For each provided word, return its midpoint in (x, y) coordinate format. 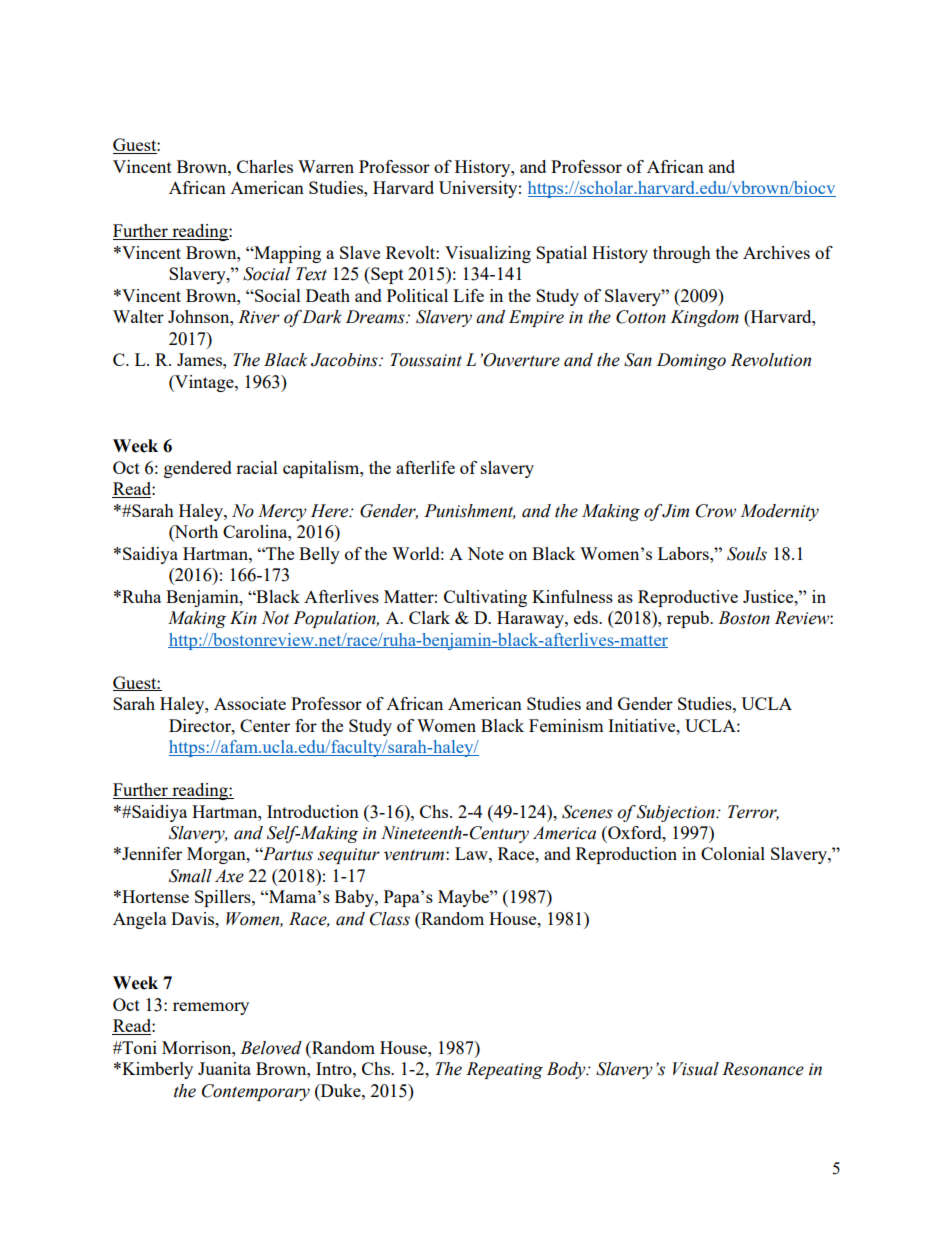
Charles (265, 166)
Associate (250, 703)
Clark (429, 617)
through (682, 254)
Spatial (561, 254)
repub (689, 619)
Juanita (224, 1068)
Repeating (504, 1070)
